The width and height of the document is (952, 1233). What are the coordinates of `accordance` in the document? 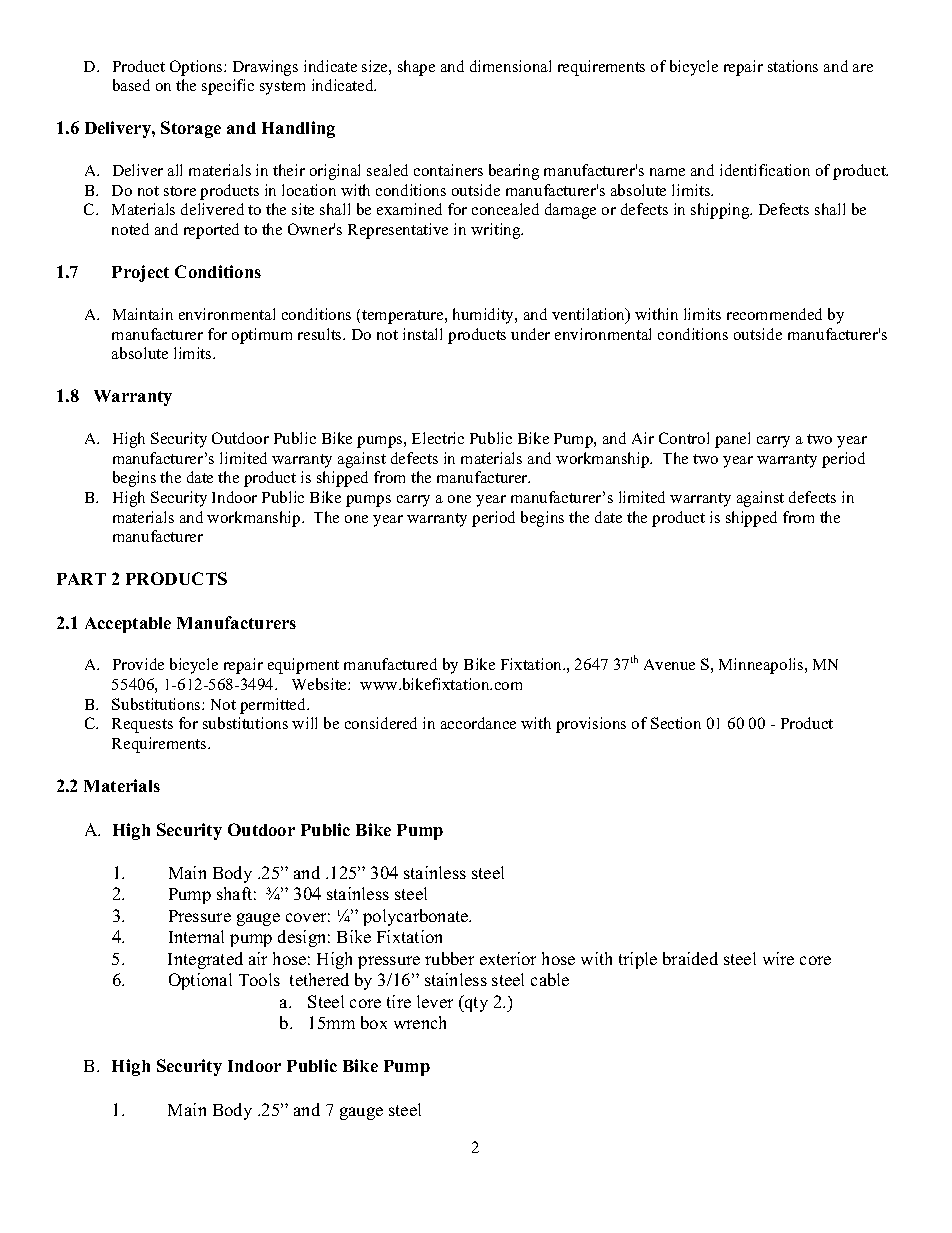 It's located at (478, 723).
